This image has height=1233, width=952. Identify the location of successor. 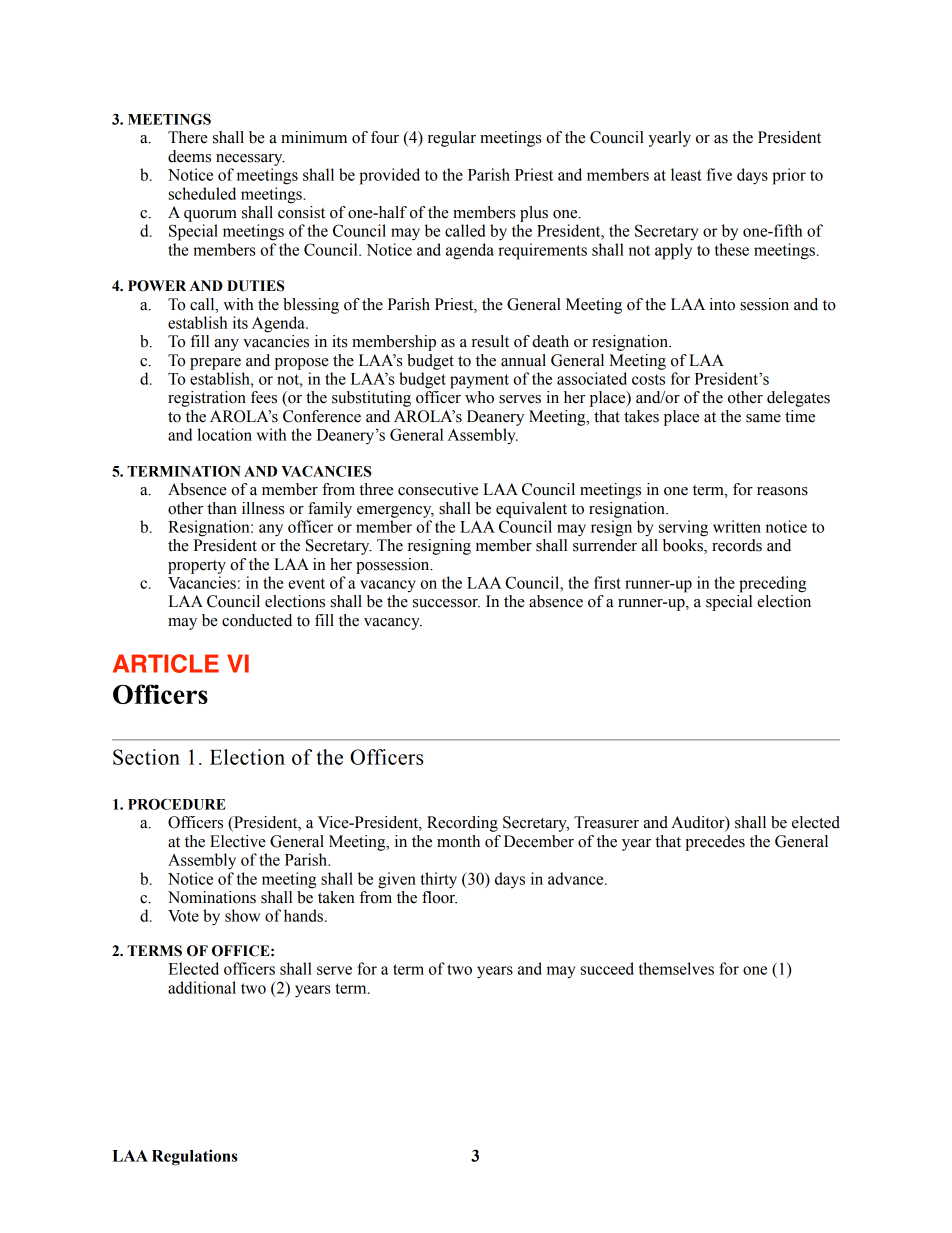
(446, 603).
